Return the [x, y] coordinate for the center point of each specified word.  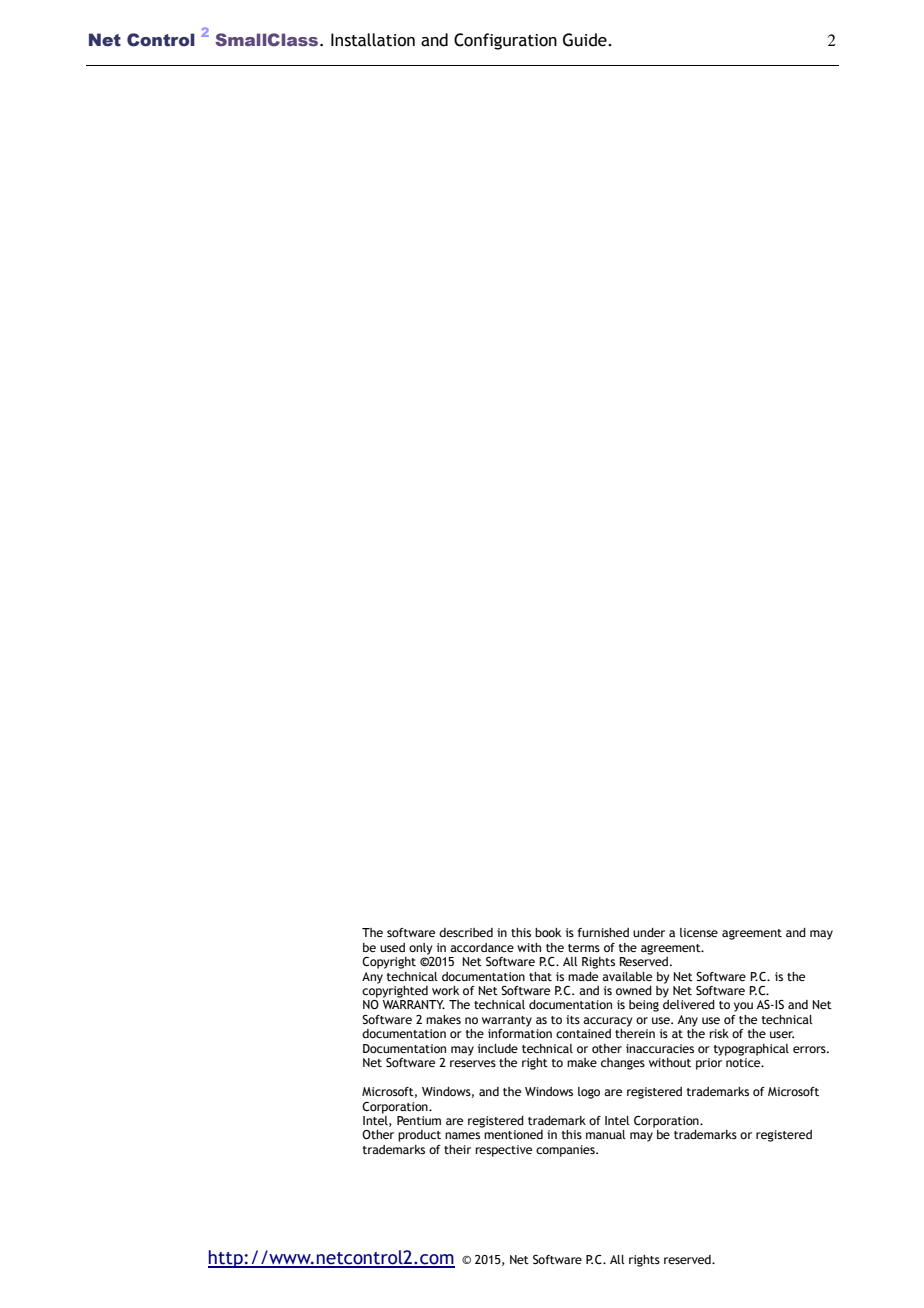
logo [589, 1093]
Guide [586, 40]
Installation [373, 40]
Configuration [505, 41]
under [649, 932]
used [392, 947]
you [743, 1007]
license [699, 932]
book [548, 932]
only [421, 949]
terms [584, 948]
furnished [603, 932]
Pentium [419, 1120]
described [466, 932]
